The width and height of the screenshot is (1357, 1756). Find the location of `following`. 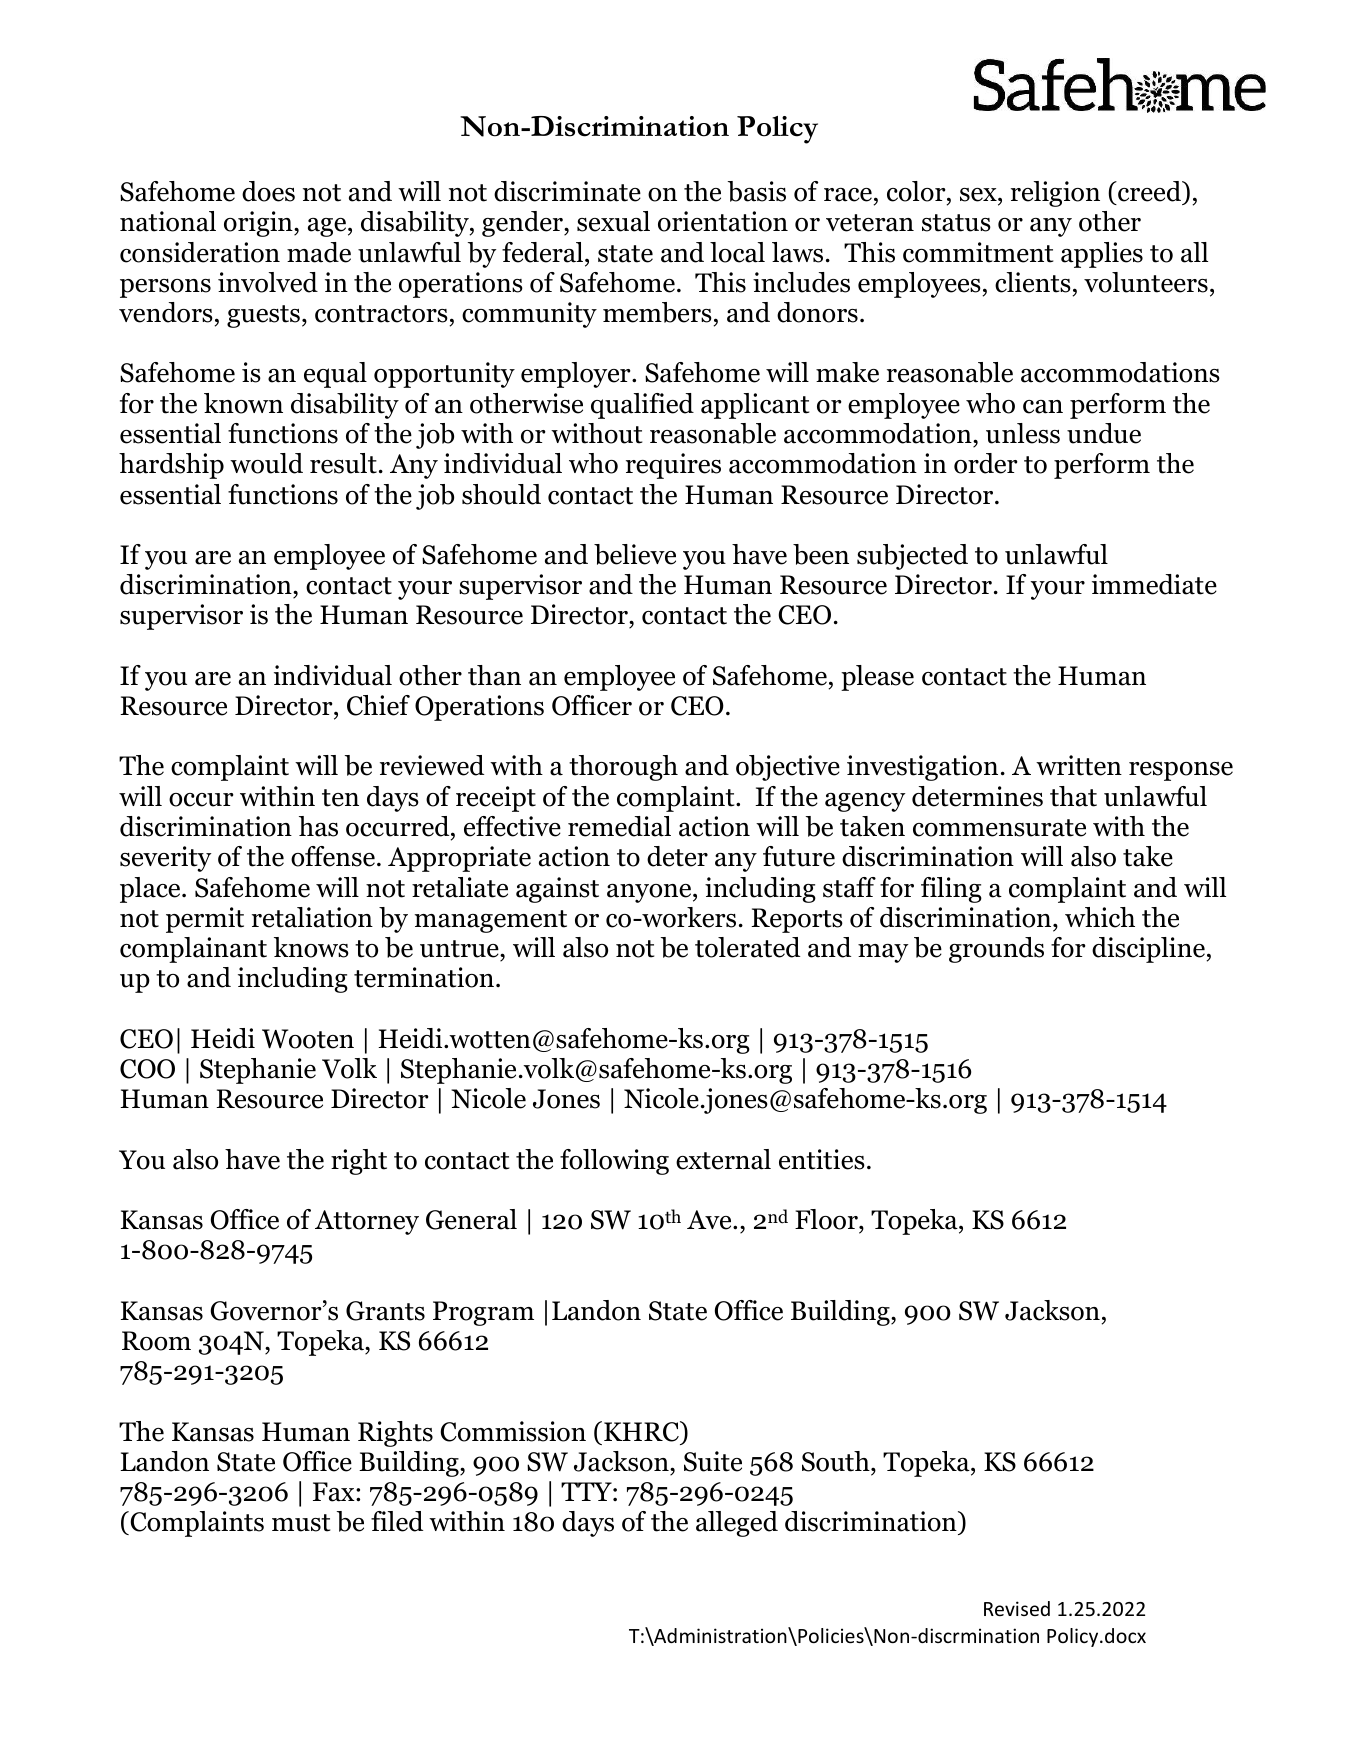

following is located at coordinates (614, 1162).
